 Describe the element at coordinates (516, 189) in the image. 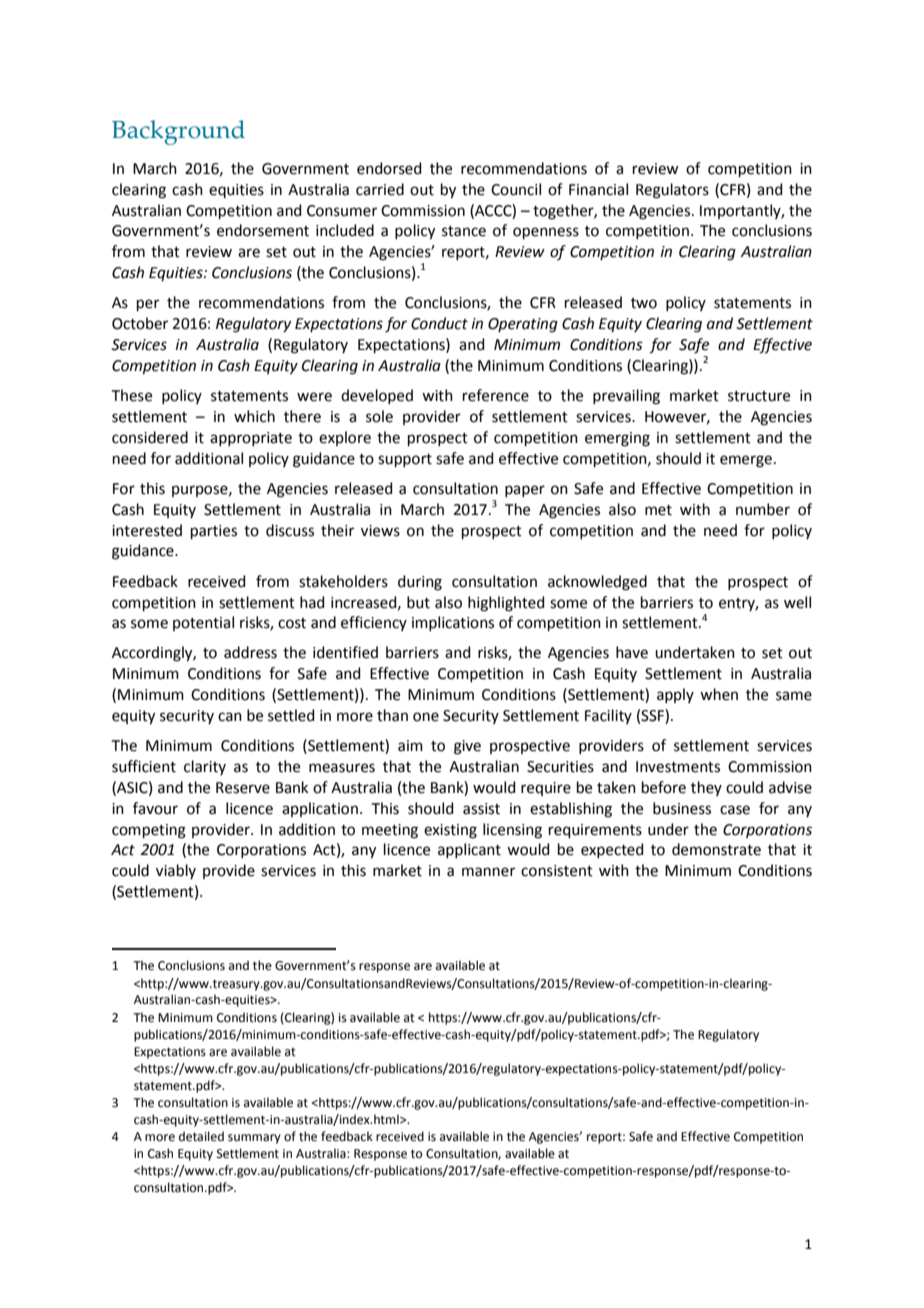

I see `Council` at that location.
